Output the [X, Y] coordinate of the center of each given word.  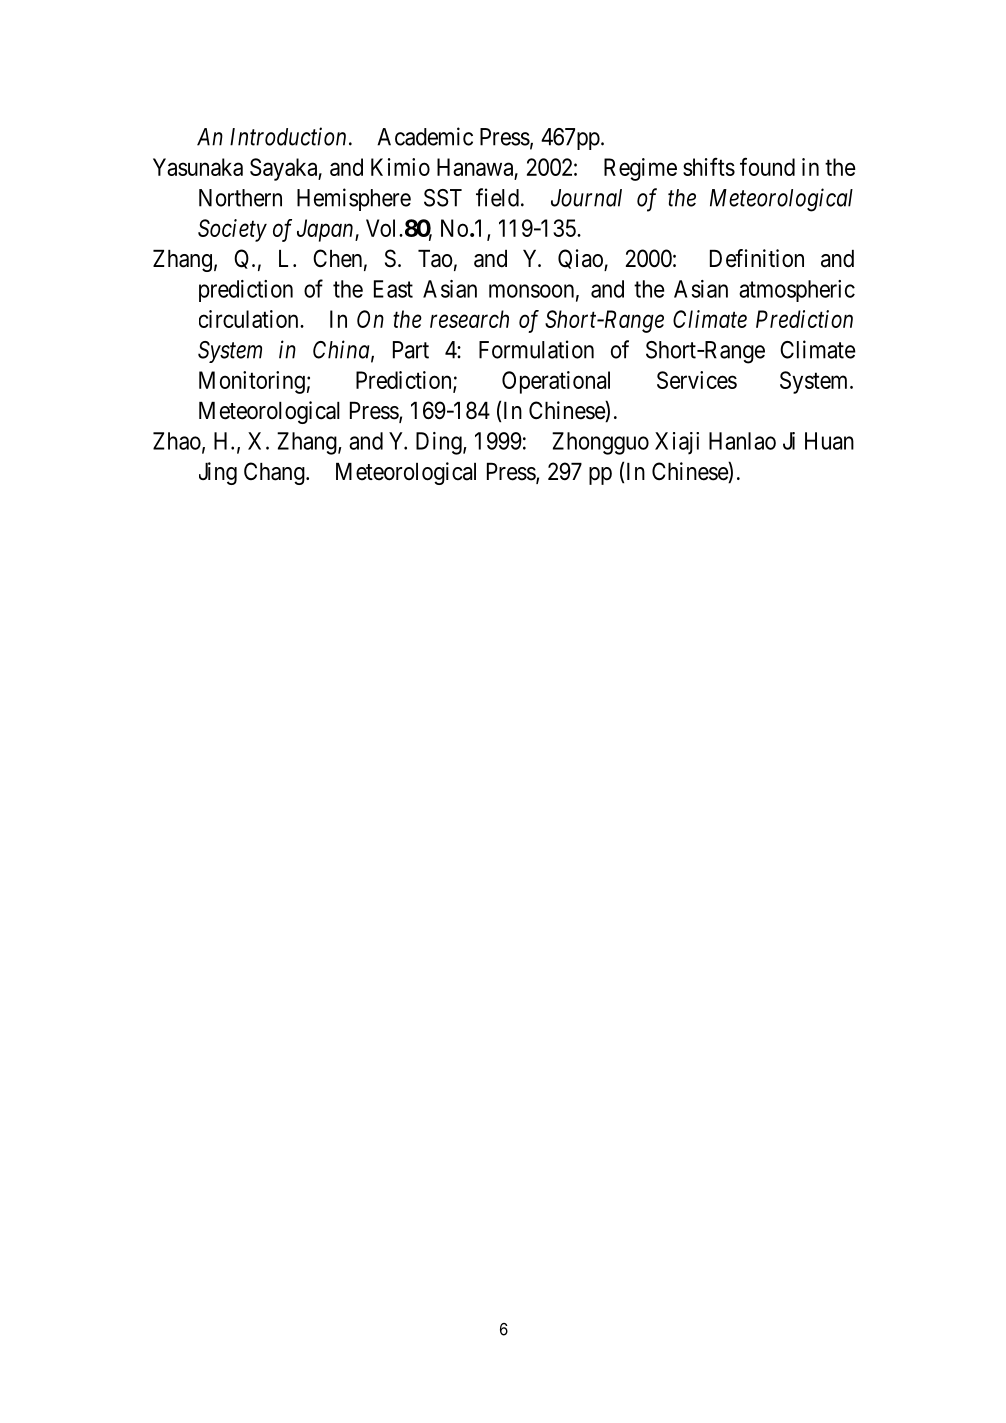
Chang [275, 473]
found [767, 166]
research [469, 319]
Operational [556, 382]
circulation [250, 319]
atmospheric [797, 291]
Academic [425, 136]
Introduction [288, 136]
